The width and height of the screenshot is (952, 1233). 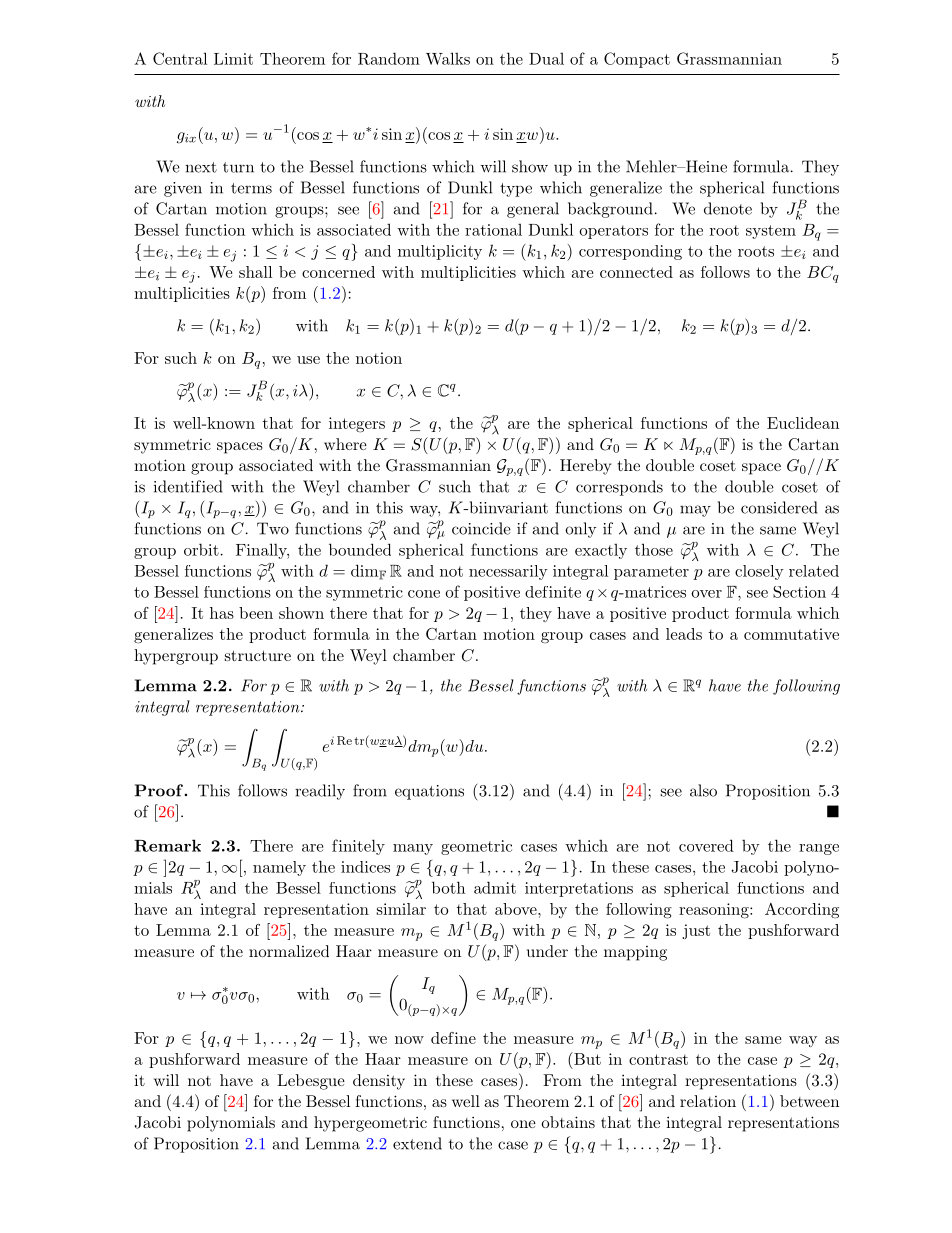 What do you see at coordinates (759, 572) in the screenshot?
I see `closely` at bounding box center [759, 572].
